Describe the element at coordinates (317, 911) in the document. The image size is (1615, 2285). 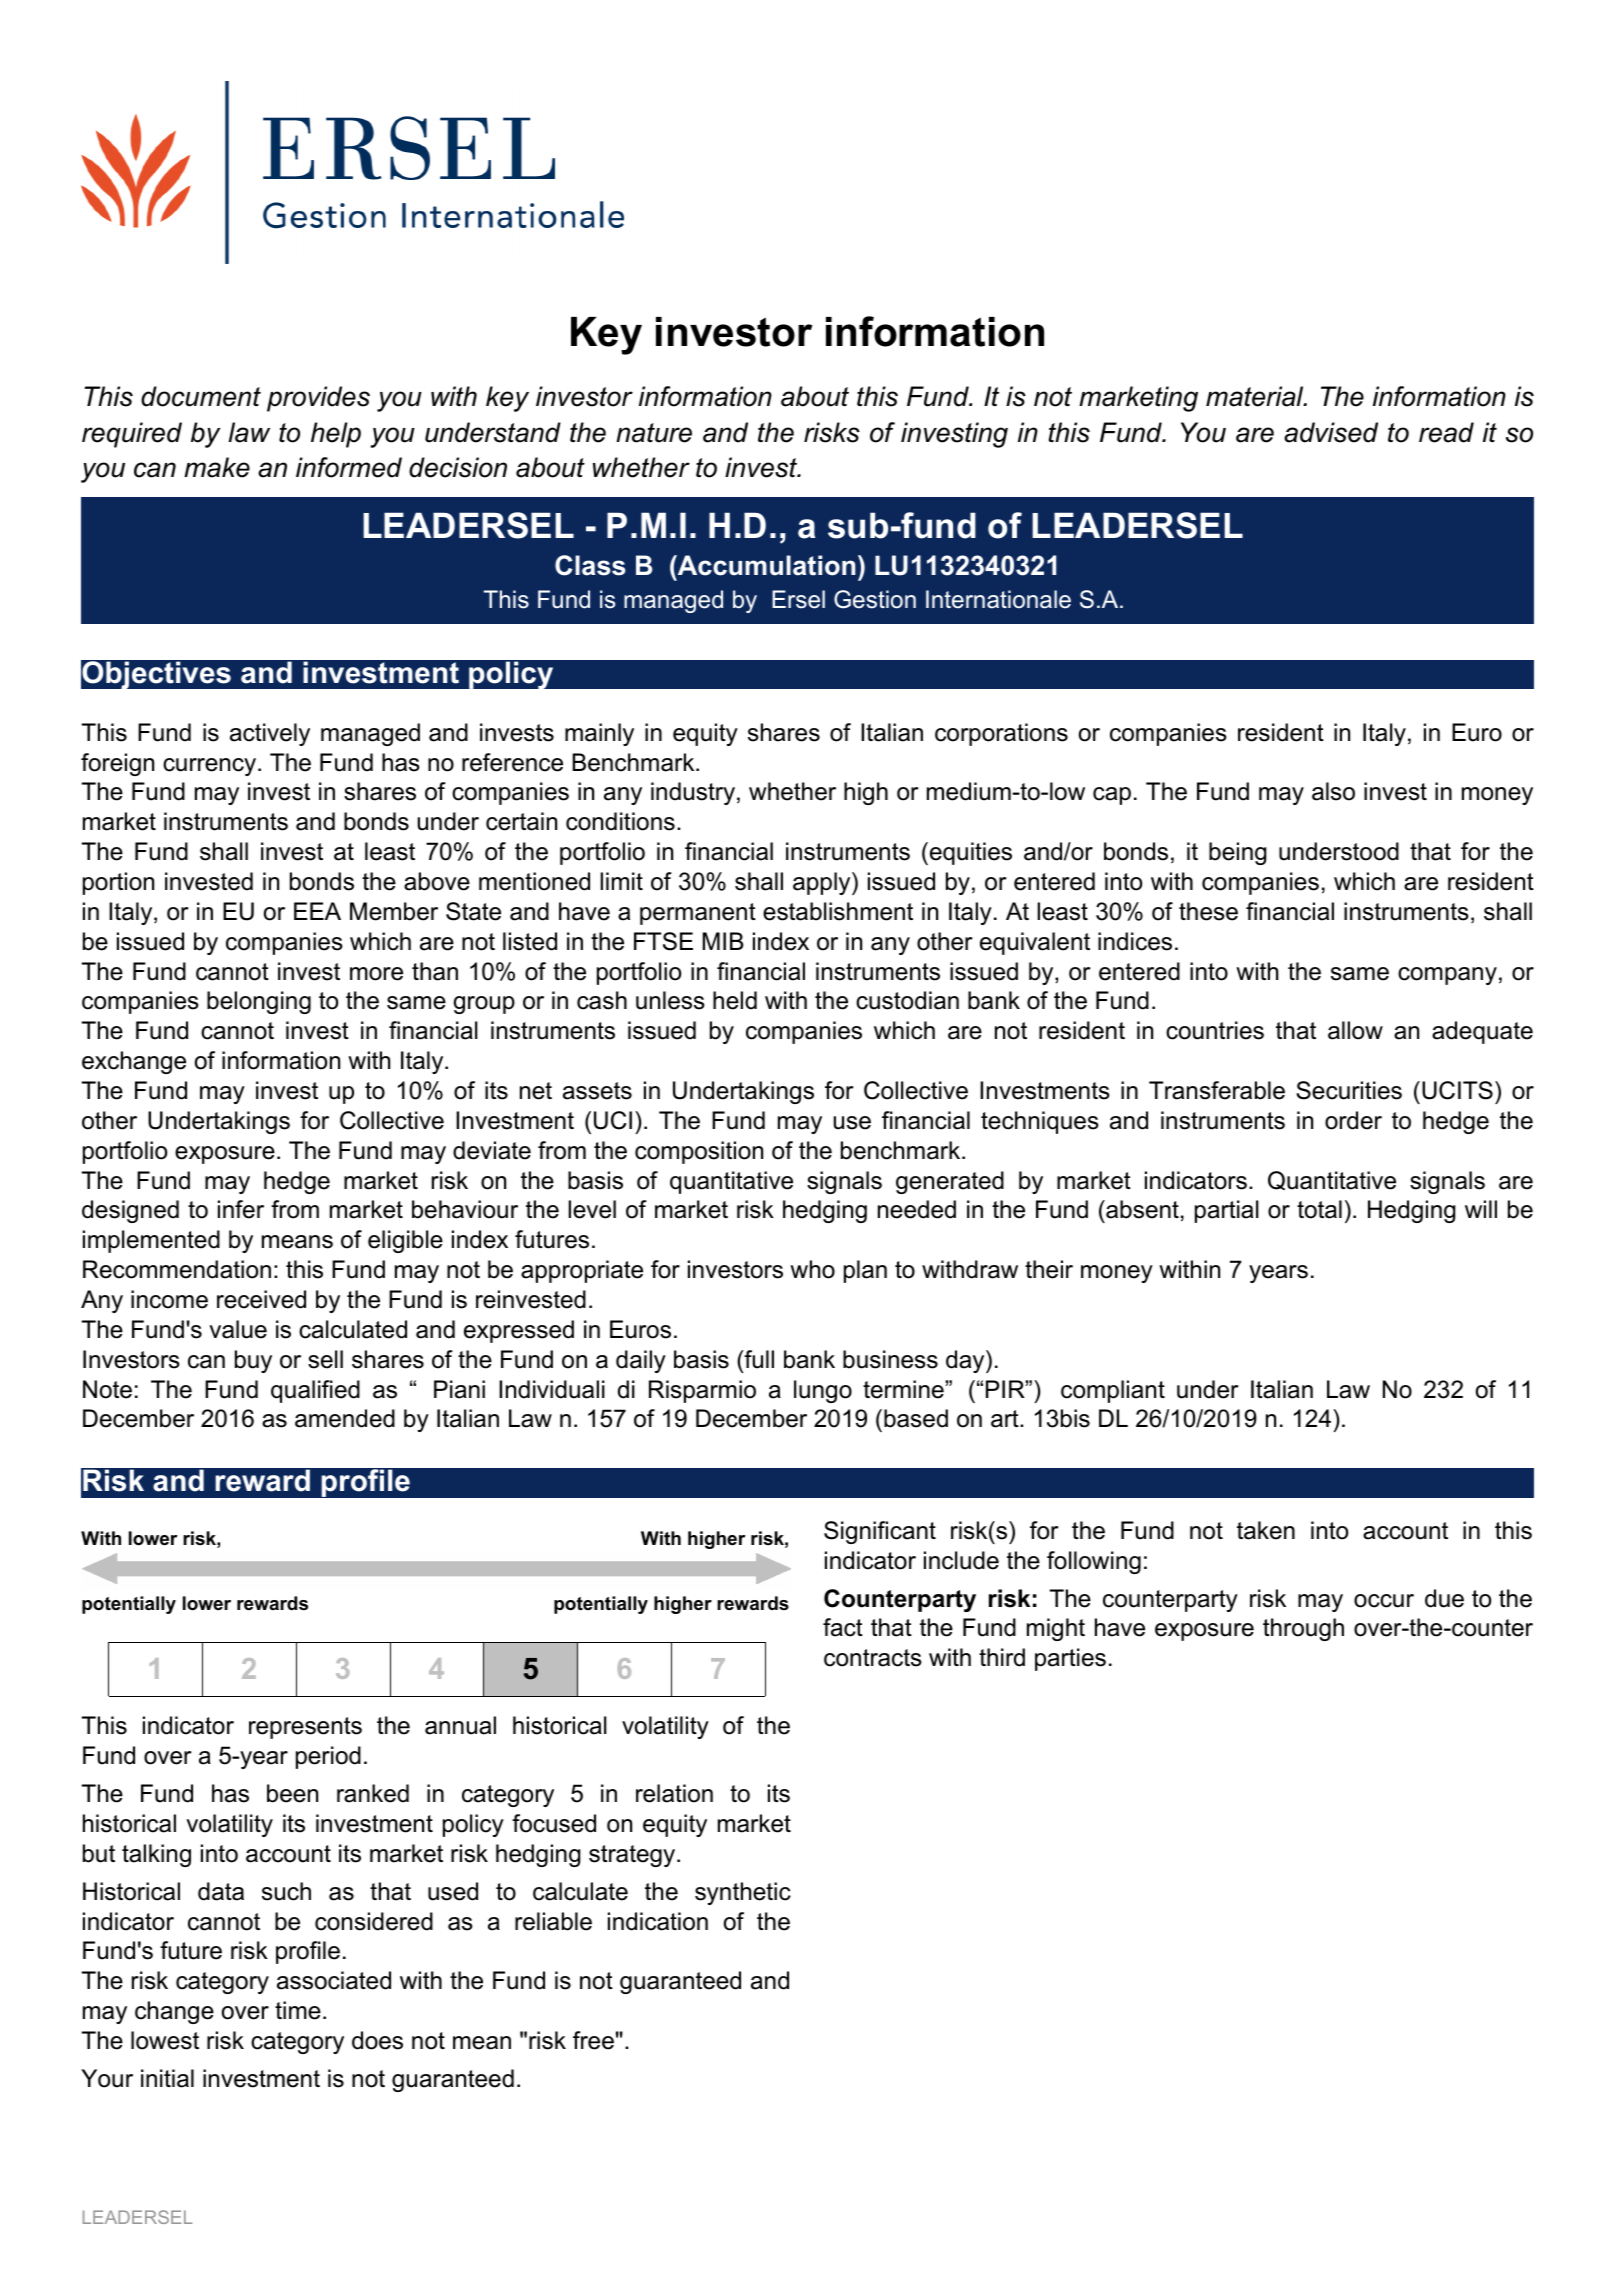
I see `EEA` at that location.
